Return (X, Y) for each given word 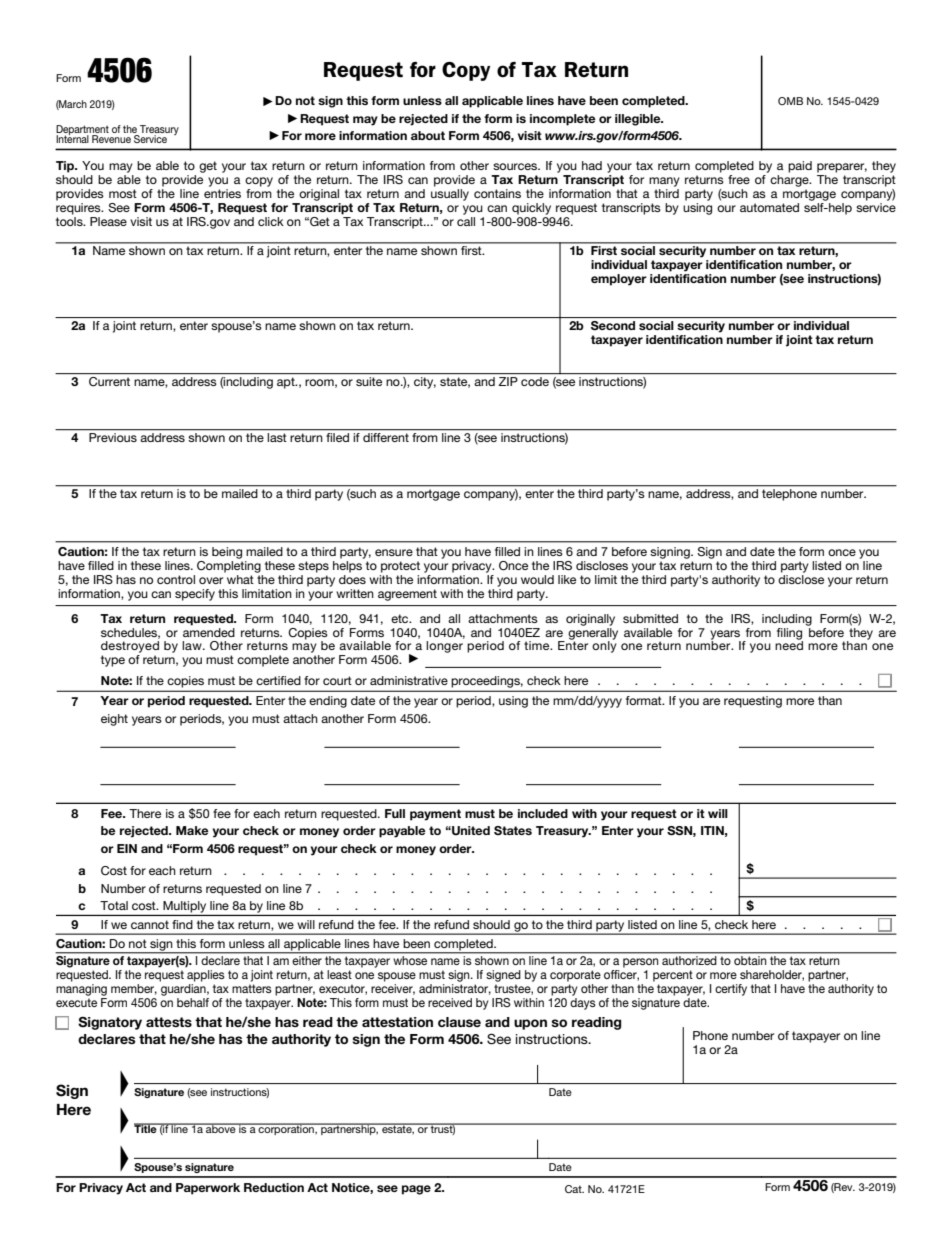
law (193, 645)
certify (731, 990)
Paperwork (208, 1189)
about (428, 135)
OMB (790, 101)
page (416, 1190)
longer (445, 645)
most (123, 193)
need (789, 644)
